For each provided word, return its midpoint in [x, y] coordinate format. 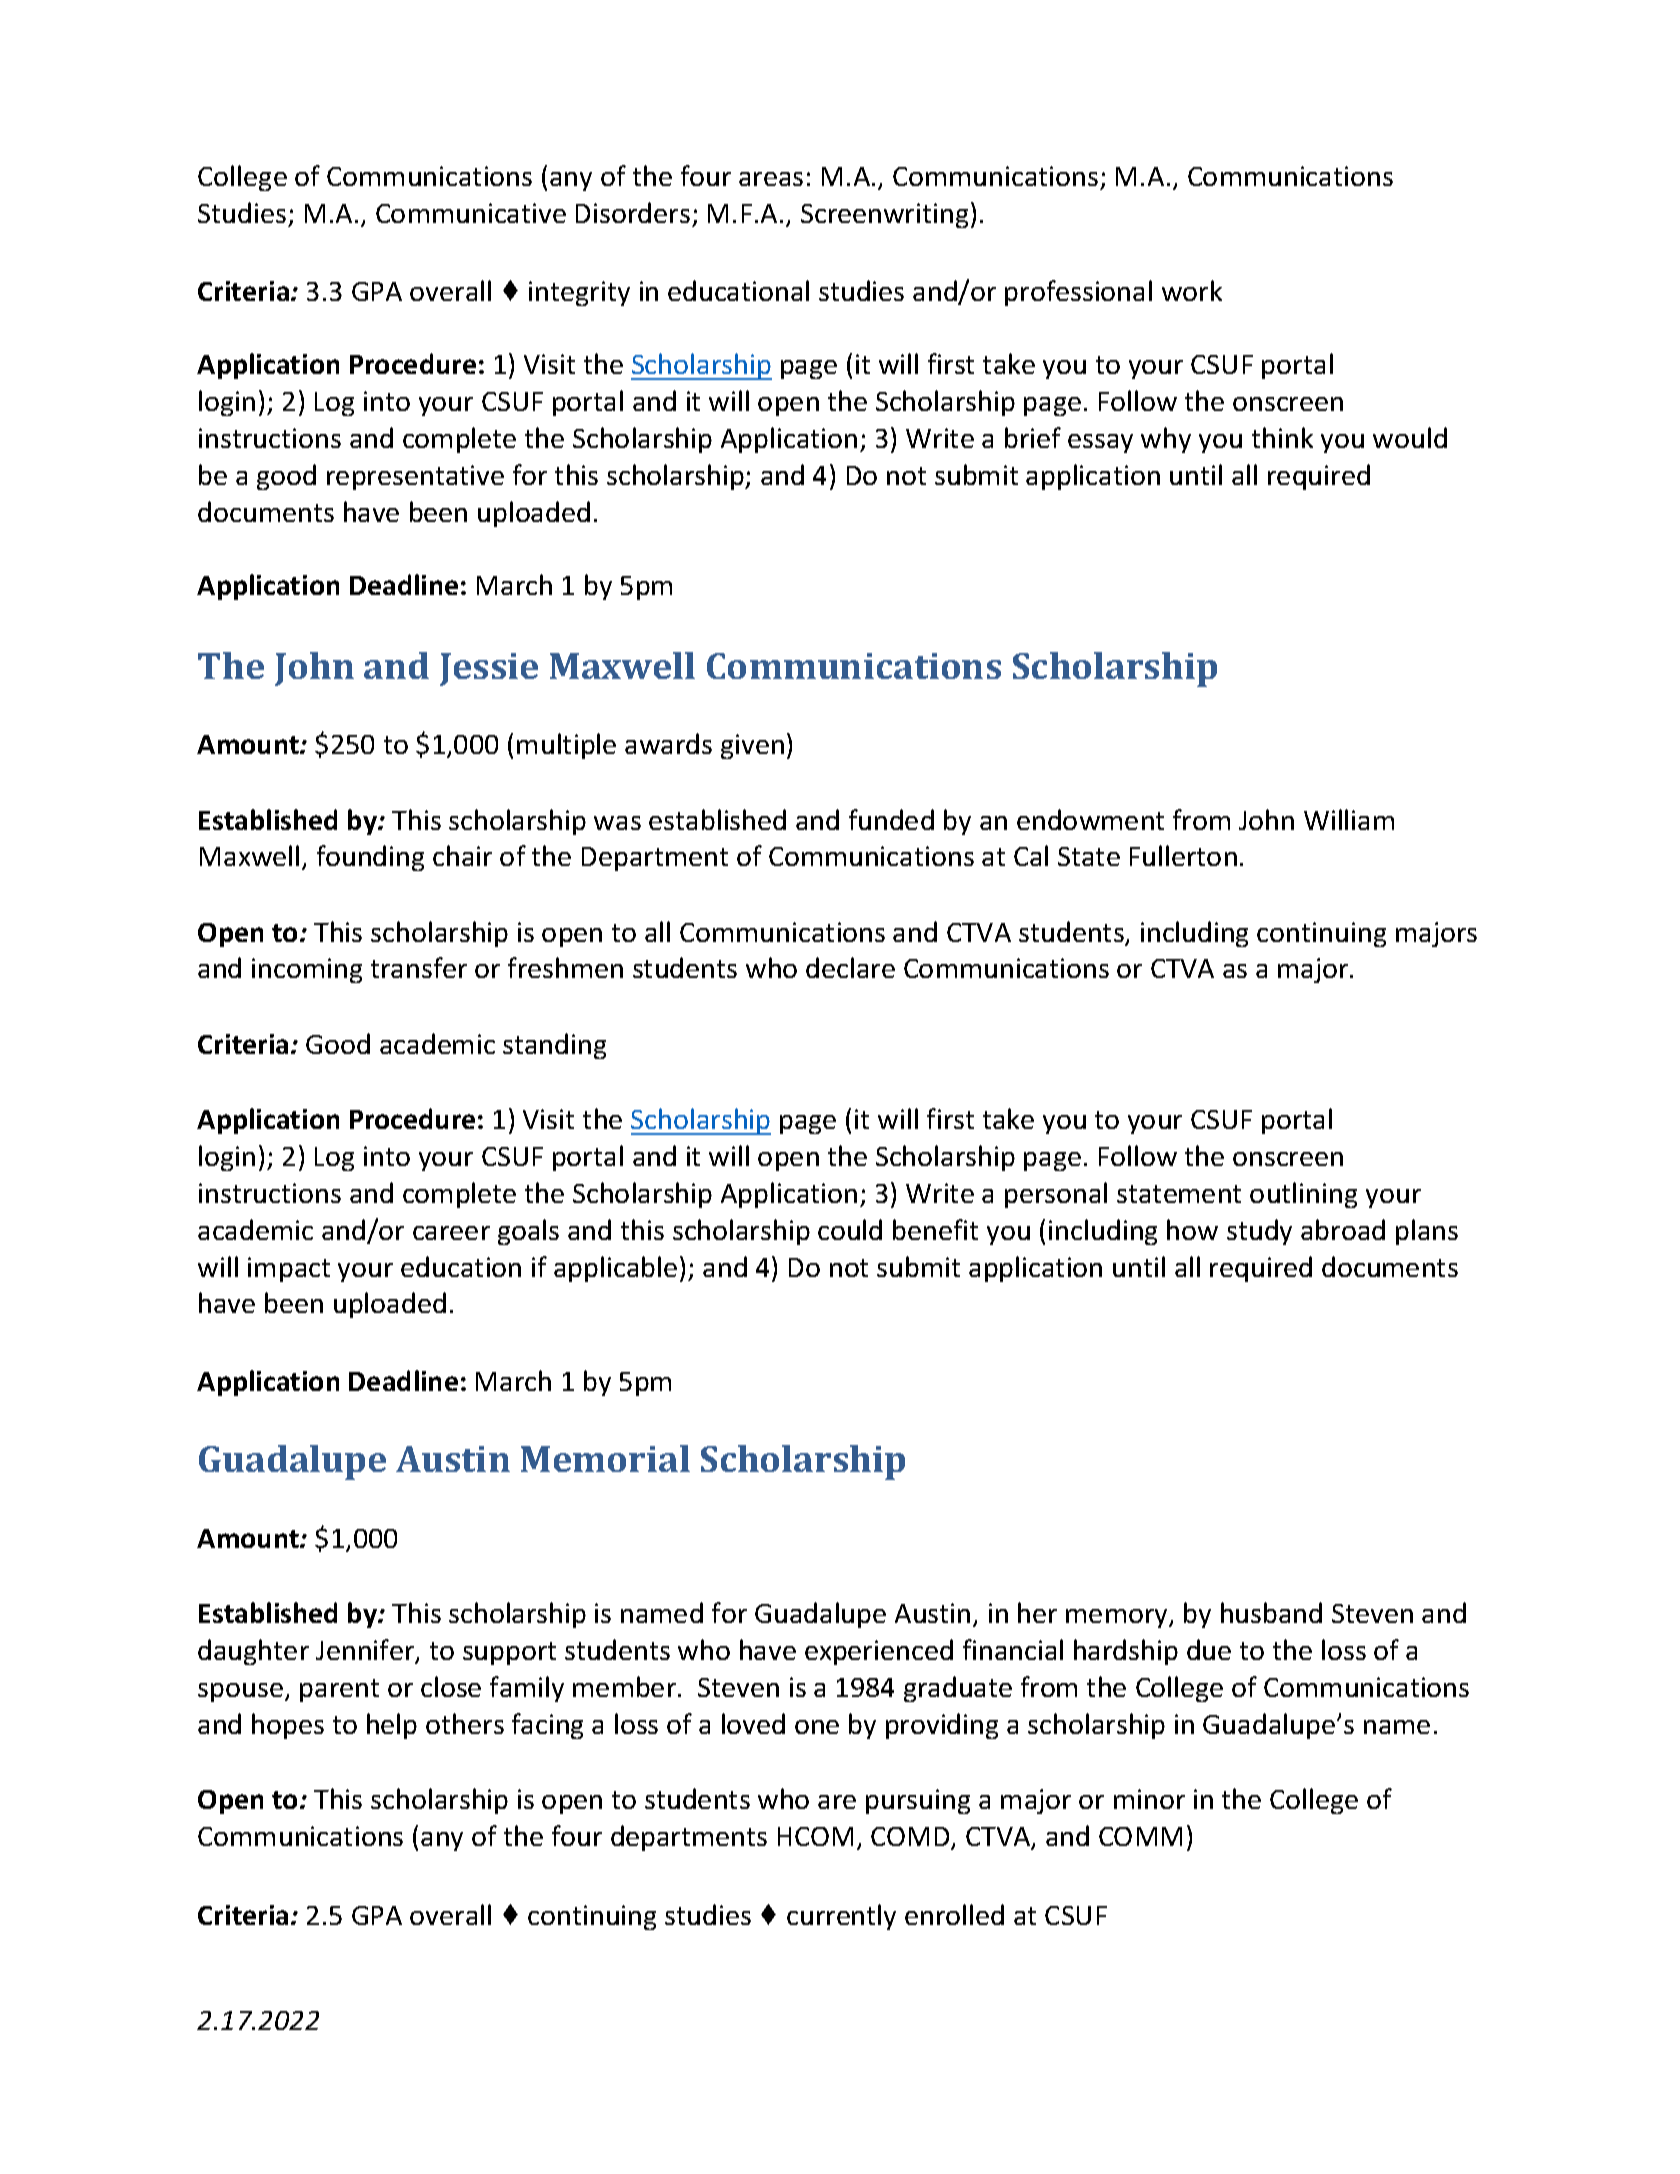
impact [289, 1269]
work [1192, 290]
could [850, 1229]
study [1259, 1232]
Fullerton [1183, 855]
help [392, 1726]
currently [841, 1917]
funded [891, 819]
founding [370, 858]
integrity [579, 293]
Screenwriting [884, 215]
